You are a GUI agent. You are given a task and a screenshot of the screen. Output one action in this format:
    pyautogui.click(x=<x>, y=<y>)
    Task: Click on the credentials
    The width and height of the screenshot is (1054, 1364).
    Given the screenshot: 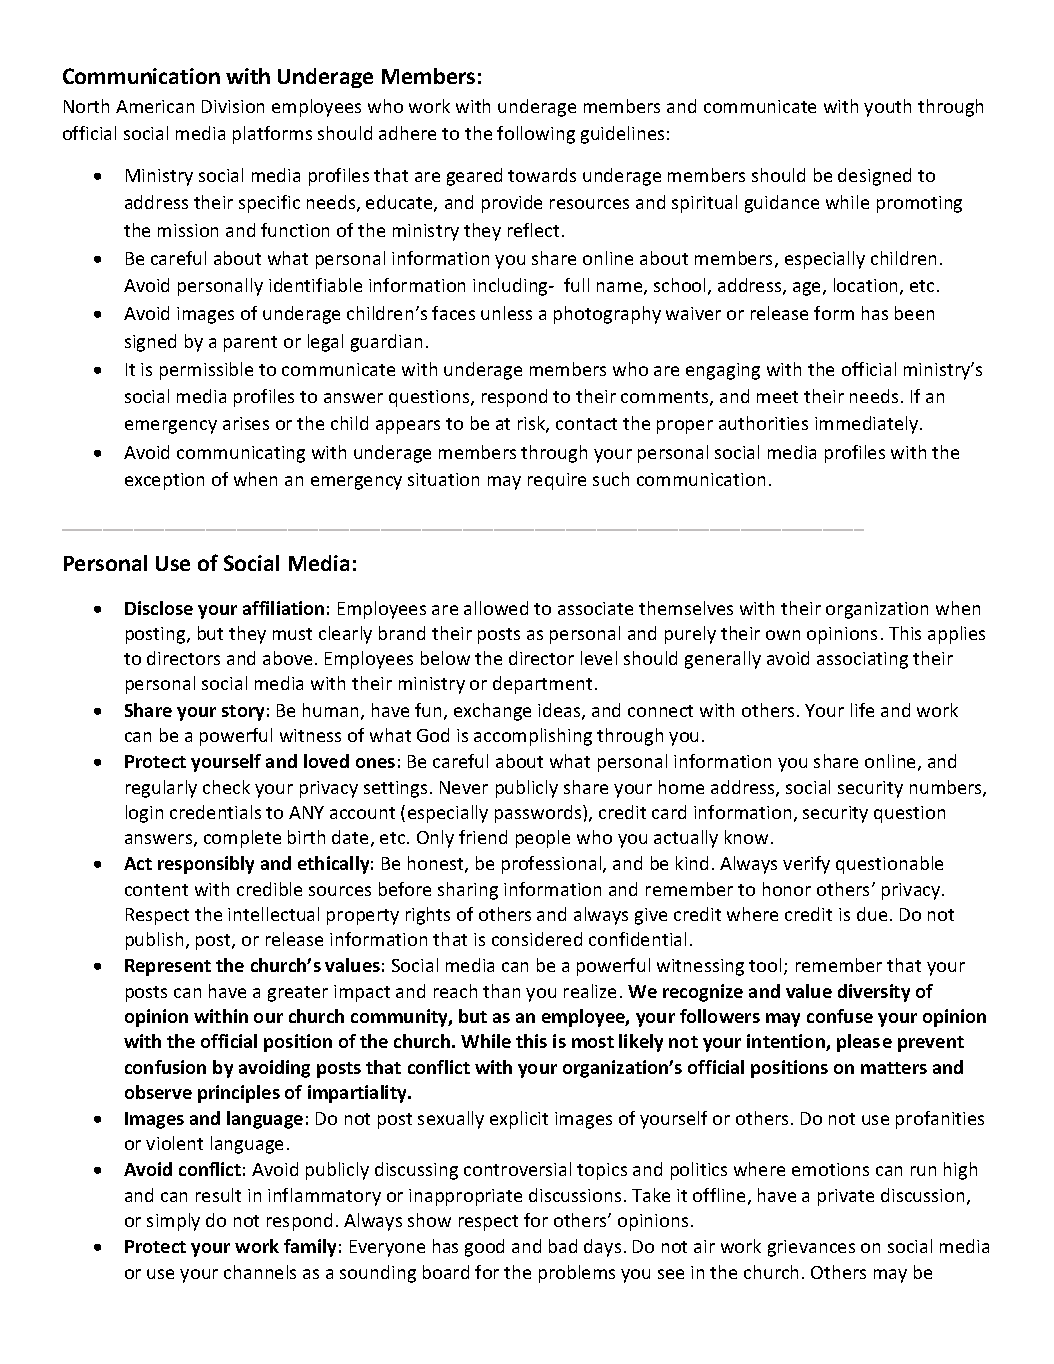 What is the action you would take?
    pyautogui.click(x=215, y=812)
